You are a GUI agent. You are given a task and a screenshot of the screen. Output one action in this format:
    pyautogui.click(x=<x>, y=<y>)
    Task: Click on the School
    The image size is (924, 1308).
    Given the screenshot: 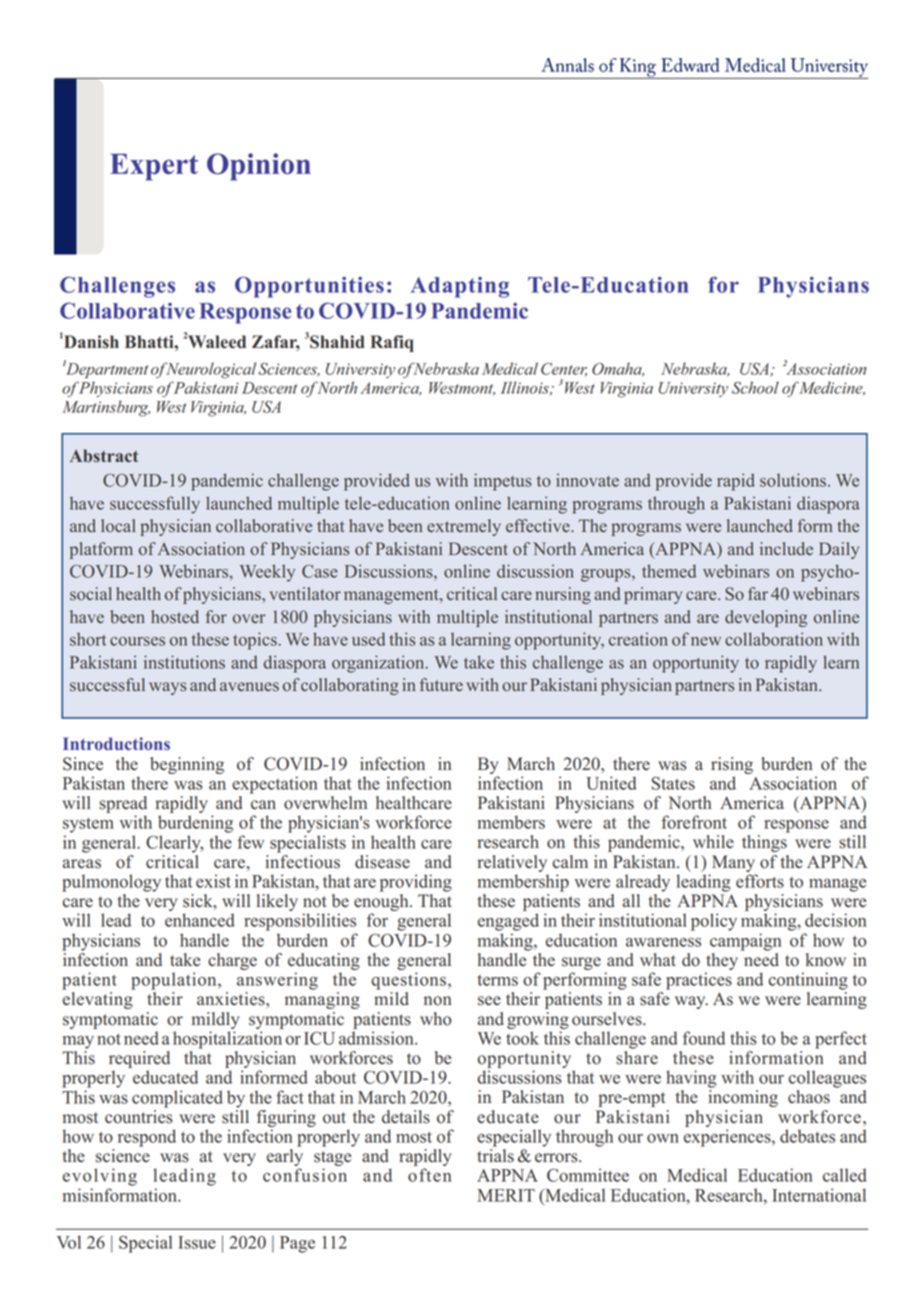 What is the action you would take?
    pyautogui.click(x=755, y=387)
